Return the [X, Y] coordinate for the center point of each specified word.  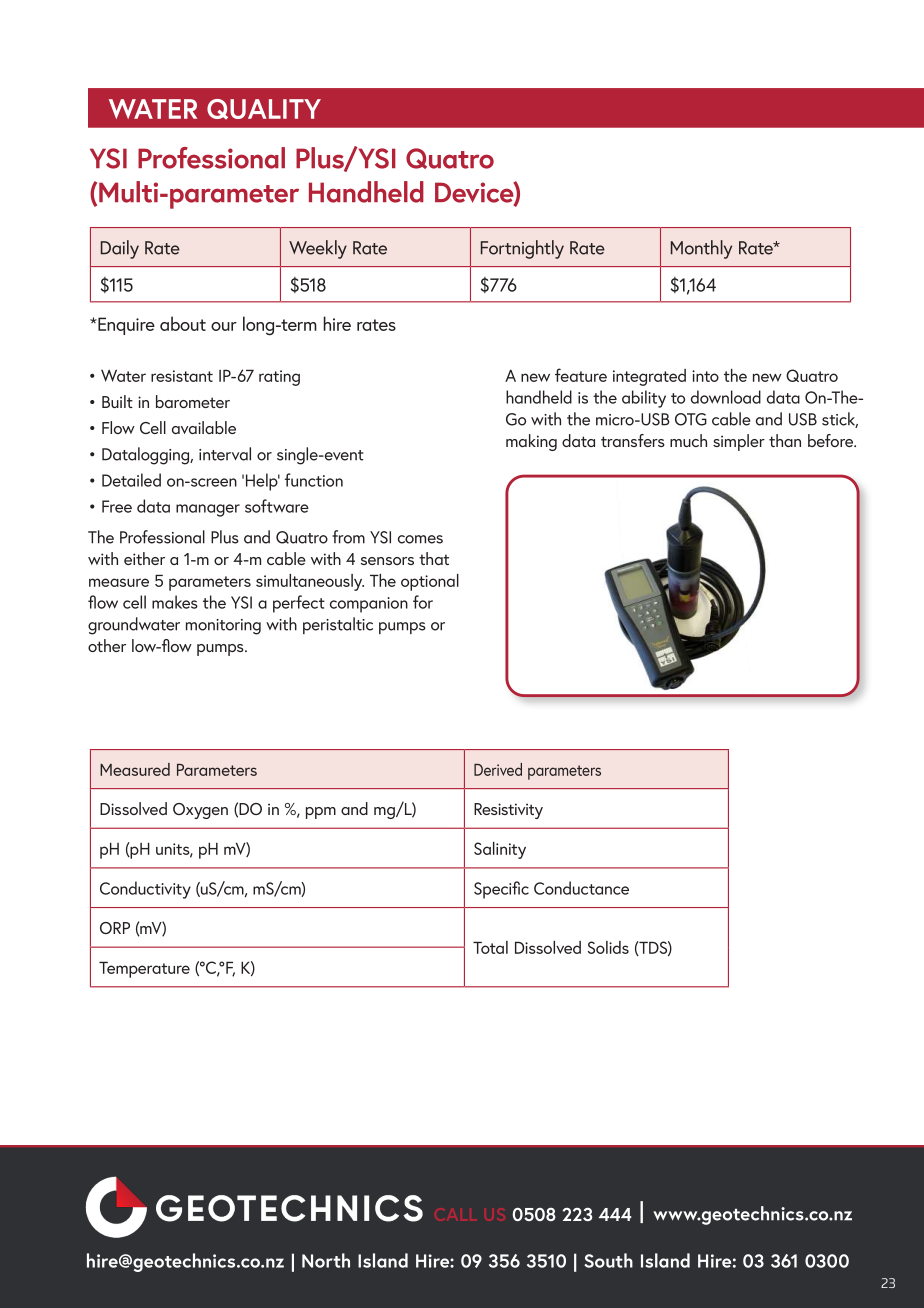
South [608, 1260]
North [326, 1260]
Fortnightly [522, 249]
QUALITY [264, 109]
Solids [608, 947]
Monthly [701, 249]
